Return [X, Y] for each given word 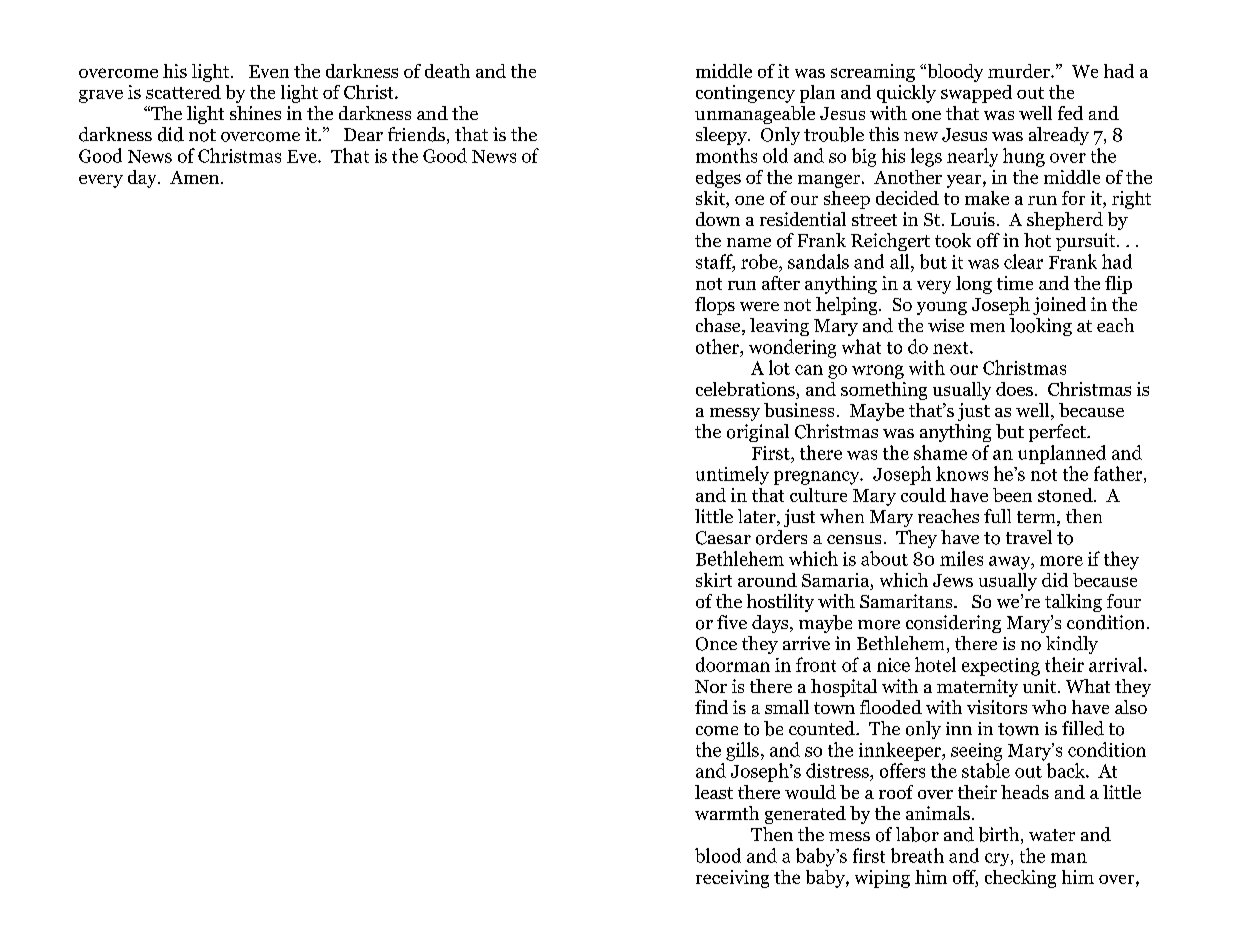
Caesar [723, 538]
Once [716, 644]
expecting [1001, 667]
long [974, 285]
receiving [732, 879]
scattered [183, 92]
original [758, 433]
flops [715, 306]
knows [962, 473]
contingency [745, 94]
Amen [196, 177]
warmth [727, 813]
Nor [711, 686]
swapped [976, 94]
